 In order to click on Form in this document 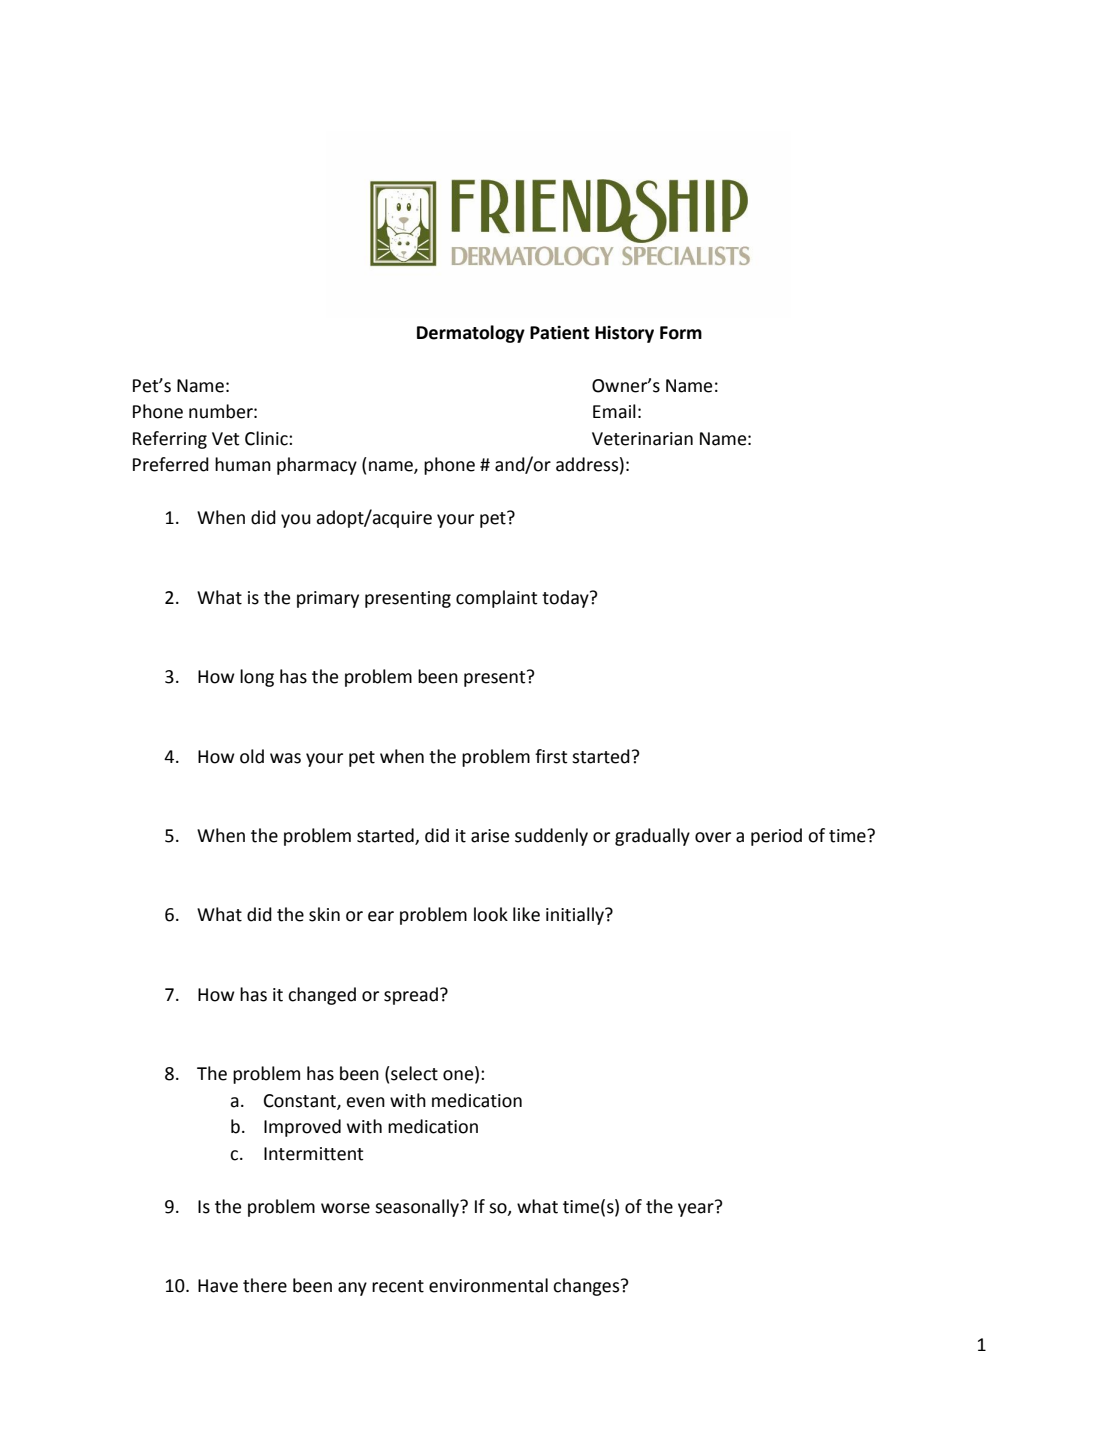, I will do `click(681, 333)`.
